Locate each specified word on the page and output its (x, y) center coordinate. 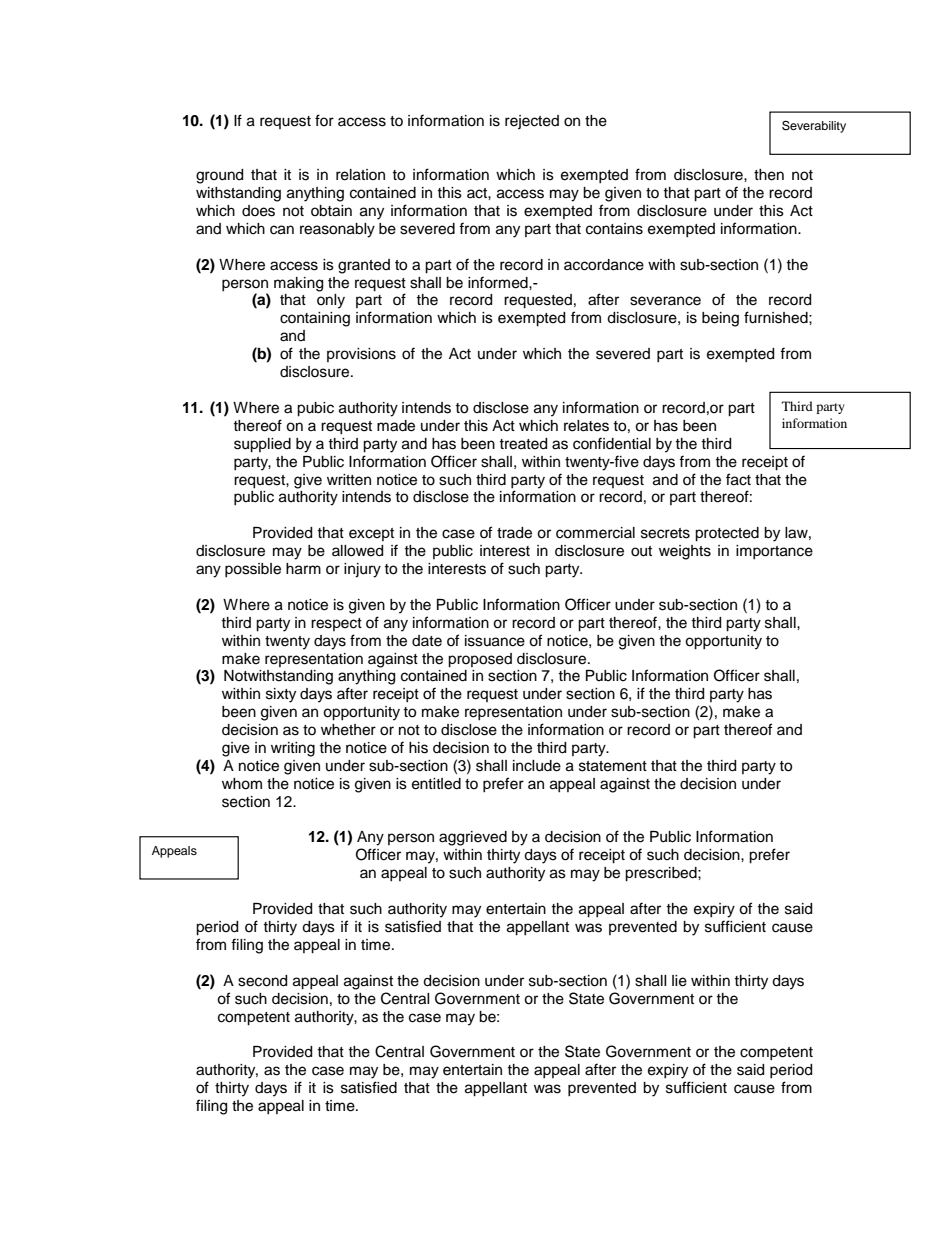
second (262, 981)
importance (774, 552)
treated (523, 444)
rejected (532, 122)
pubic (315, 409)
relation (360, 175)
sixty (281, 695)
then (769, 175)
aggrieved (473, 838)
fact (738, 479)
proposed (480, 660)
